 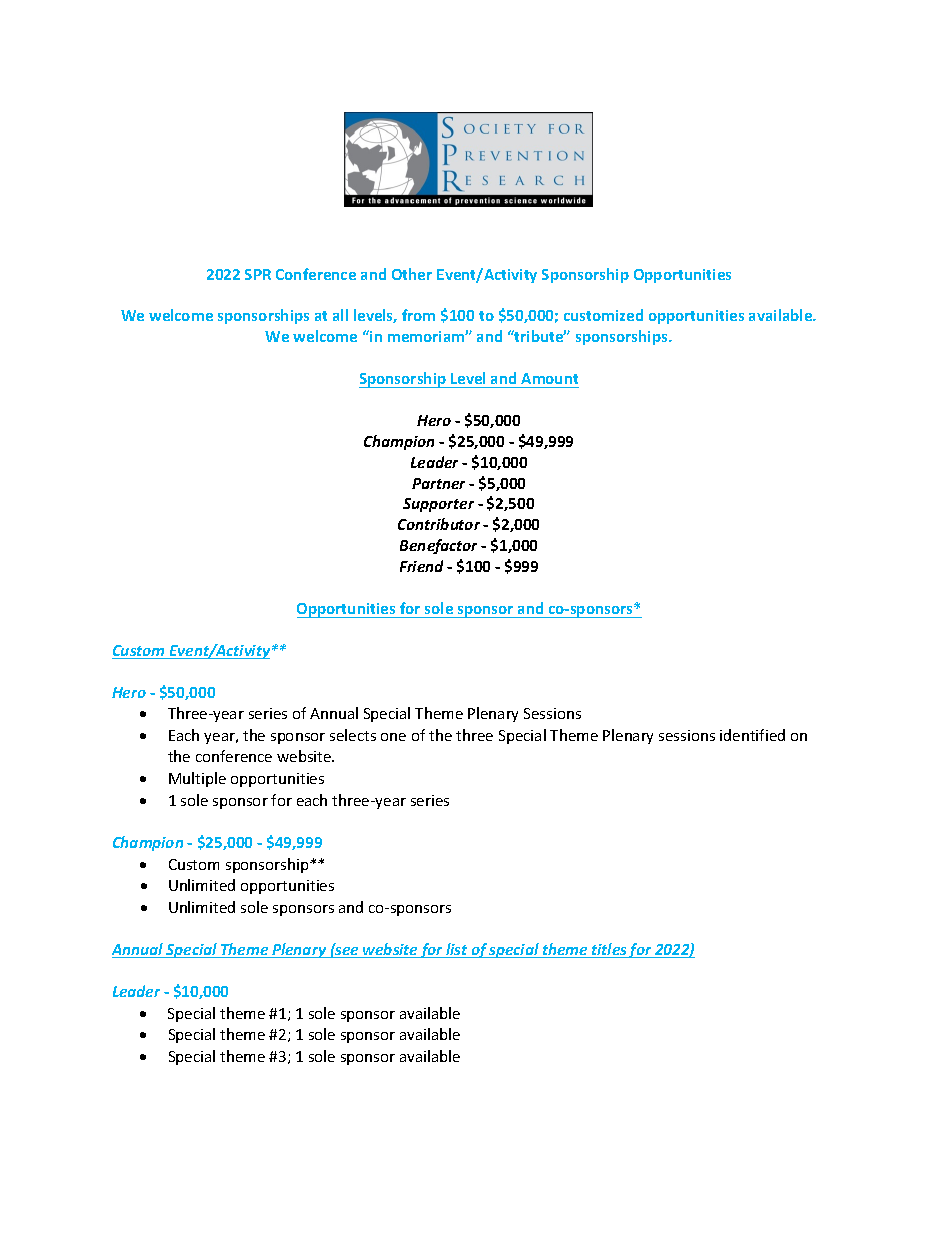 I want to click on SPR, so click(x=258, y=274).
